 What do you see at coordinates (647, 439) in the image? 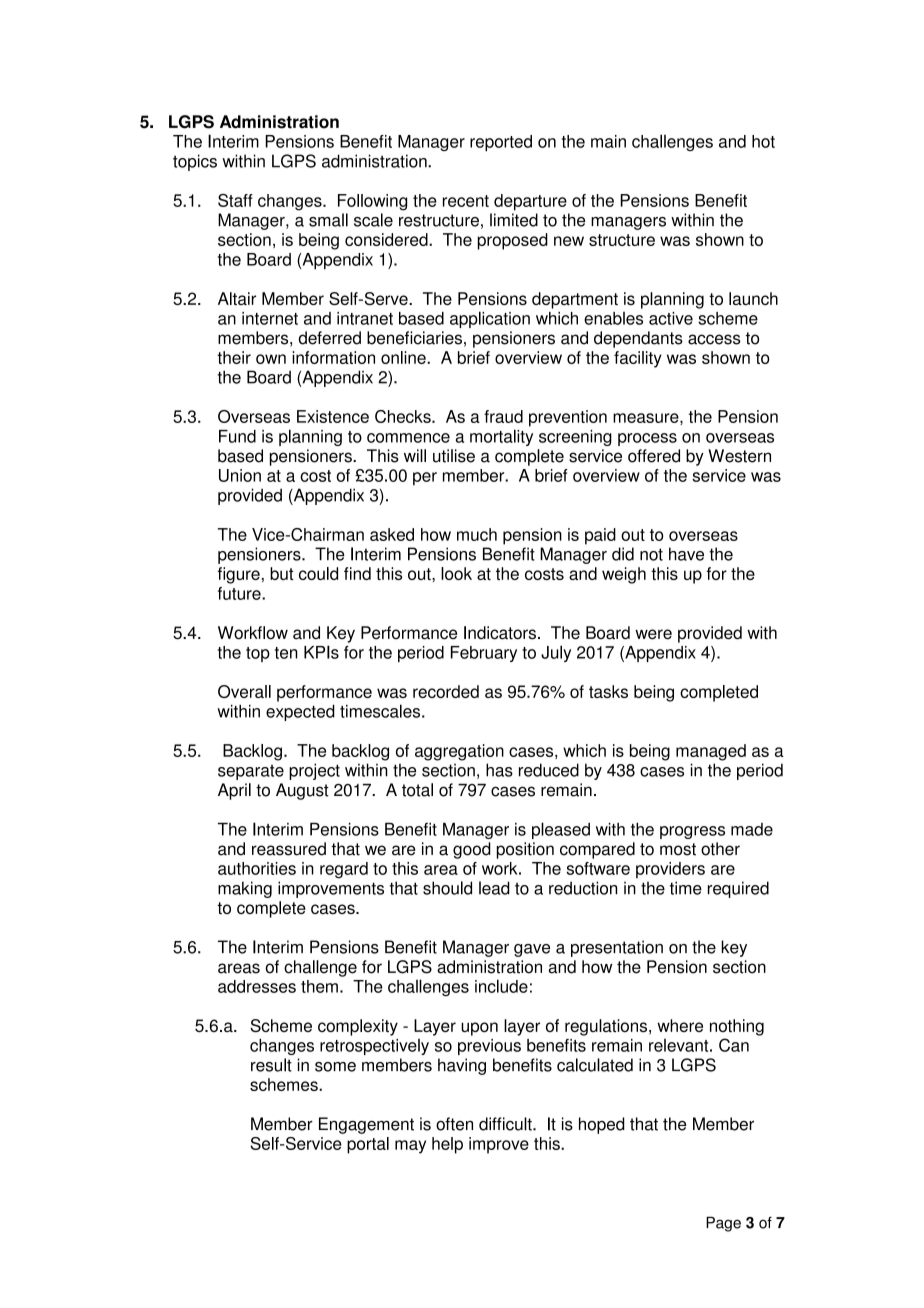
I see `process` at bounding box center [647, 439].
